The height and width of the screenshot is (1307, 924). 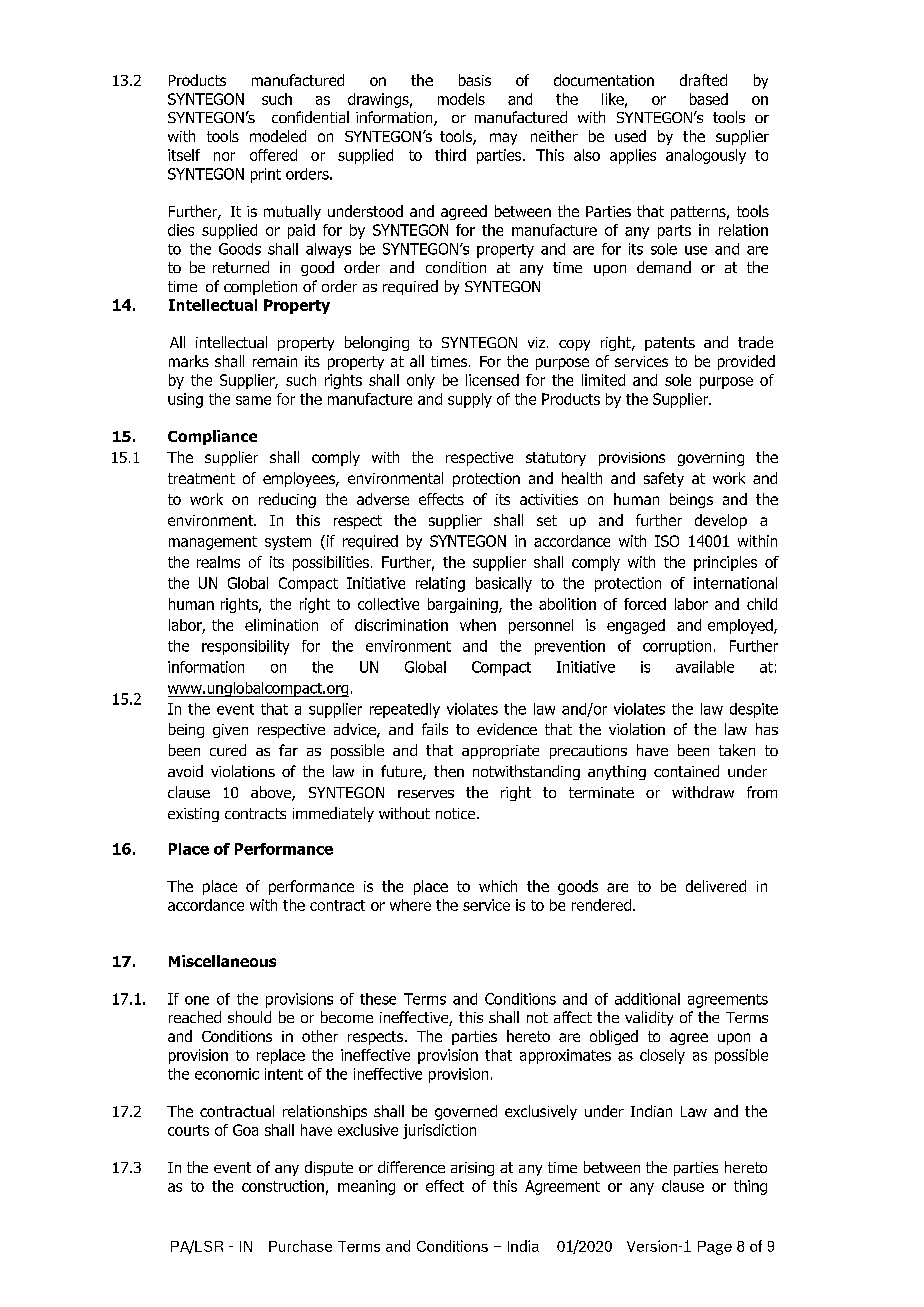 I want to click on arising, so click(x=472, y=1169).
